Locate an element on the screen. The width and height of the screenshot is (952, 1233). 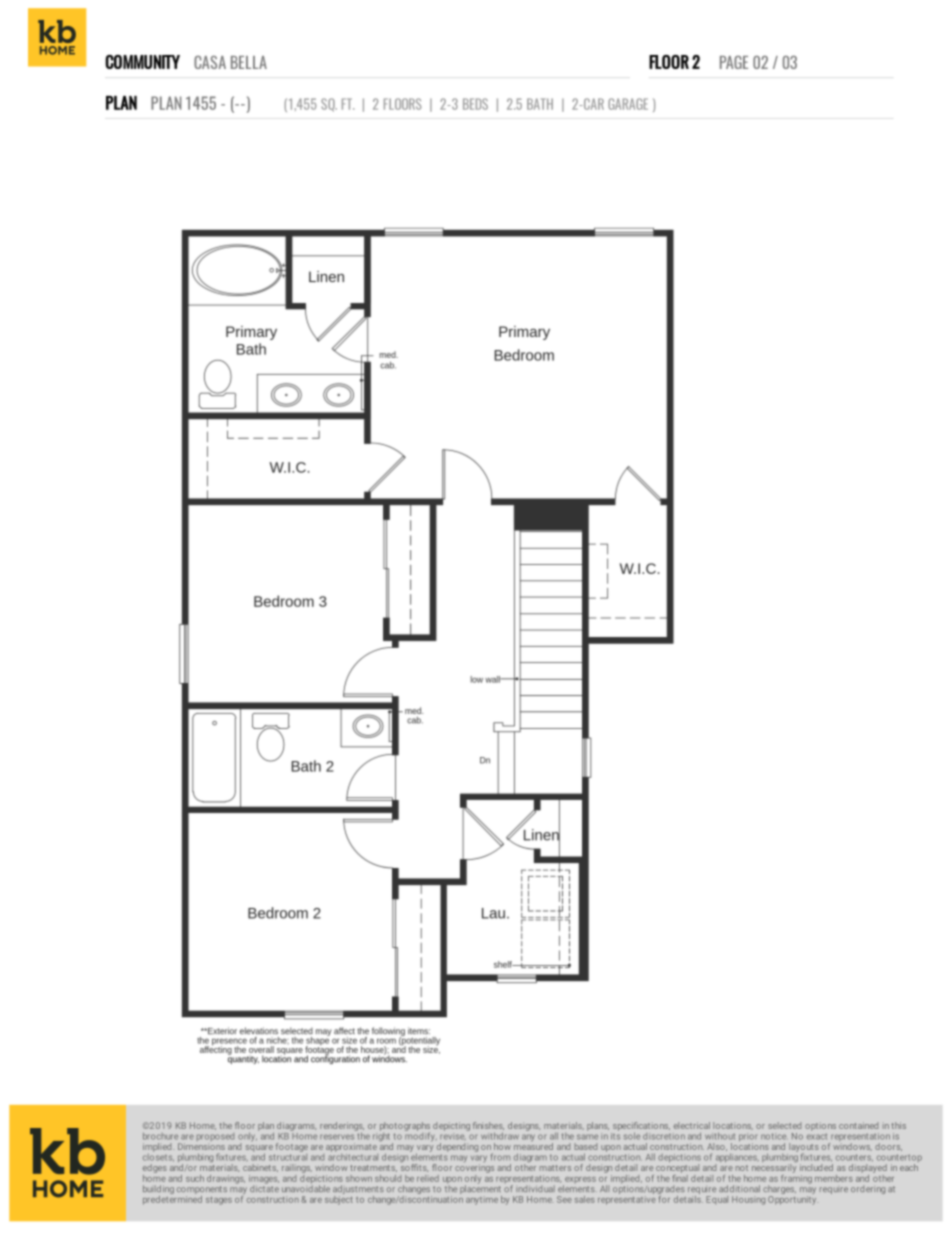
renderings is located at coordinates (342, 1127).
